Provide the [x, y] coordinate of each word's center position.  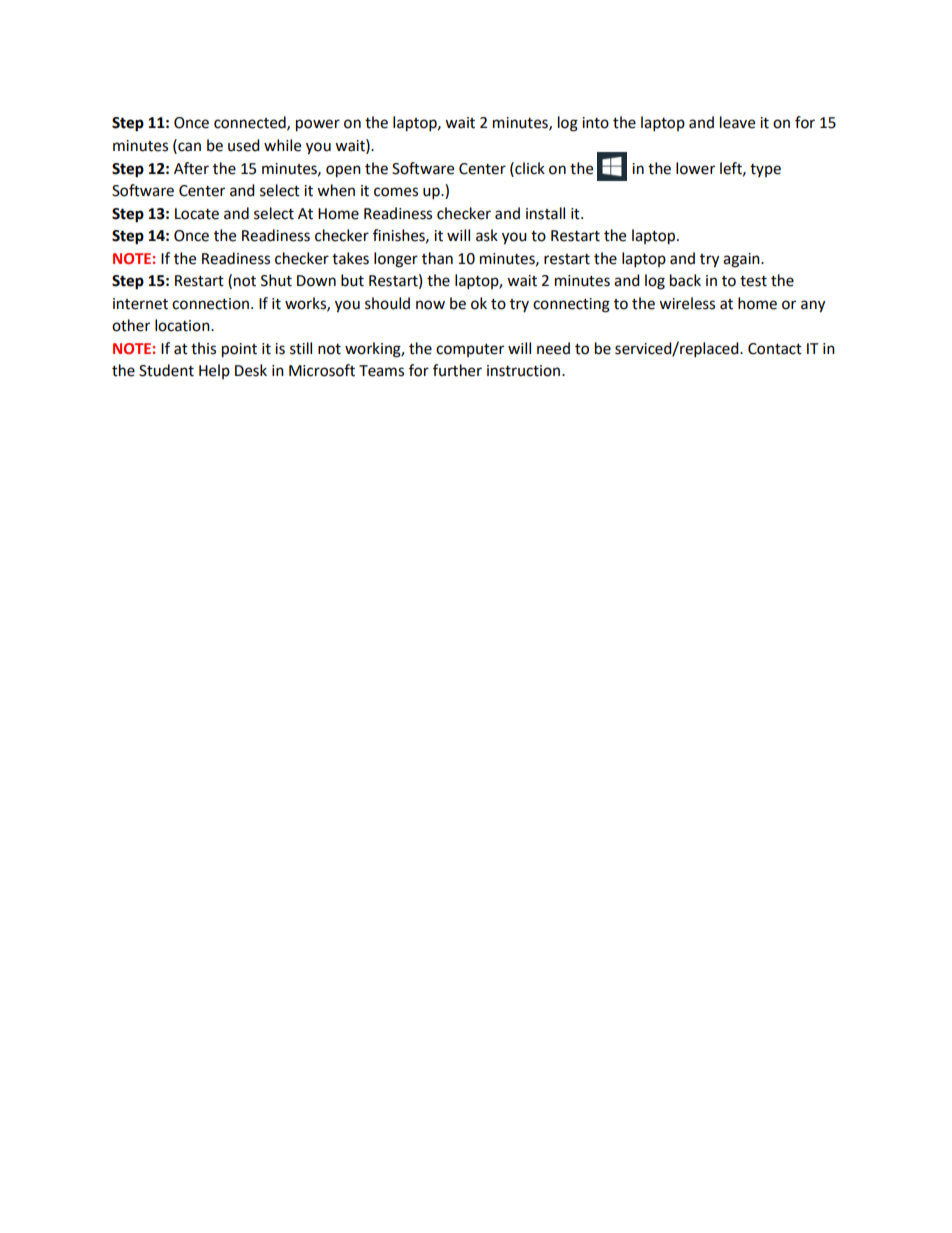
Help [214, 371]
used [244, 145]
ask [487, 235]
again [742, 260]
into [595, 123]
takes [350, 258]
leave [737, 122]
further [457, 370]
